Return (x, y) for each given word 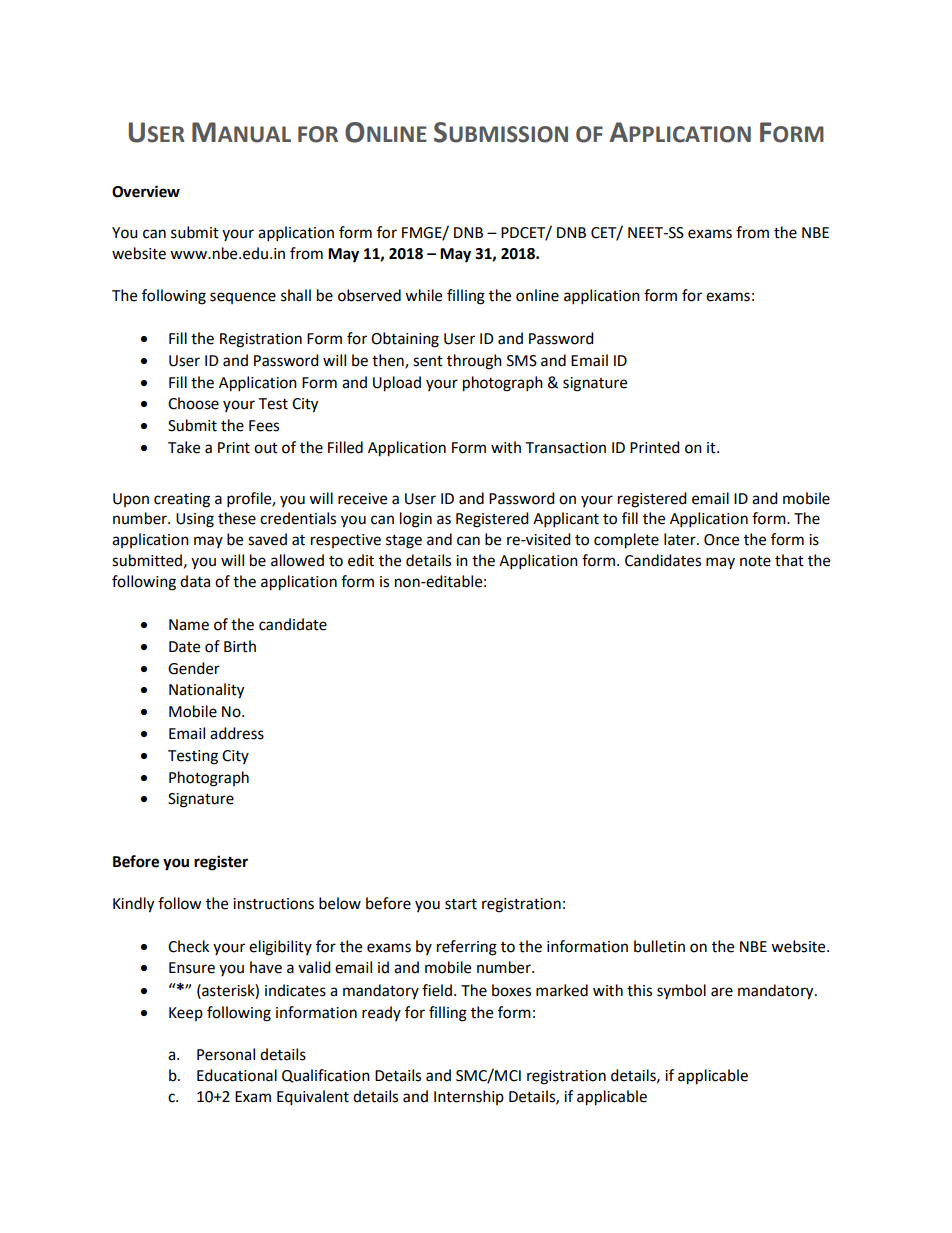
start (461, 904)
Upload (397, 384)
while (423, 295)
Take (184, 447)
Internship (469, 1097)
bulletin (659, 946)
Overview (146, 191)
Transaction (565, 448)
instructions (273, 904)
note (755, 561)
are (722, 992)
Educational (237, 1075)
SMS (522, 361)
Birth (240, 646)
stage (404, 542)
